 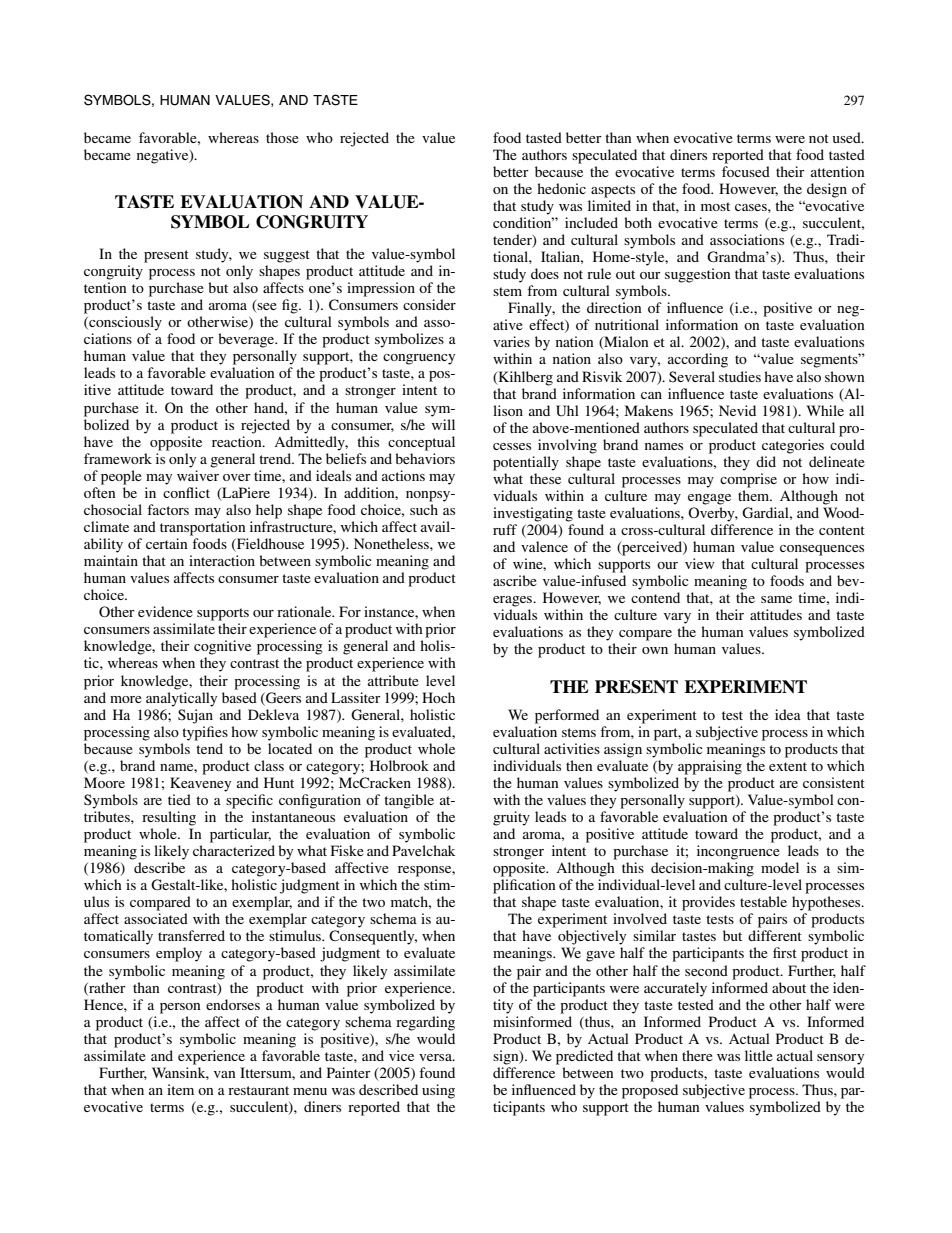 I want to click on using, so click(x=438, y=1091).
